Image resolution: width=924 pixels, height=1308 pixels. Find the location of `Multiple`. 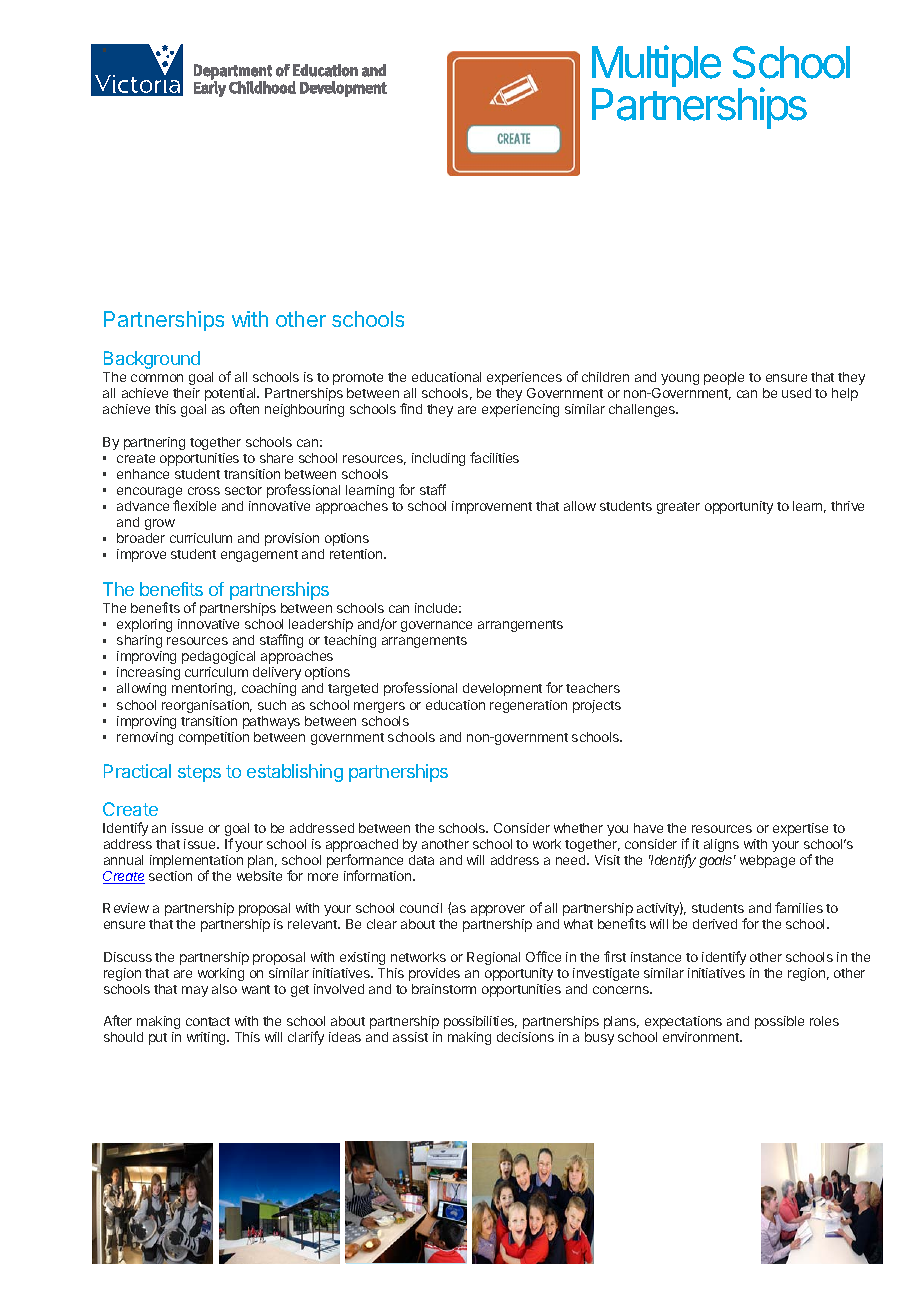

Multiple is located at coordinates (656, 67).
